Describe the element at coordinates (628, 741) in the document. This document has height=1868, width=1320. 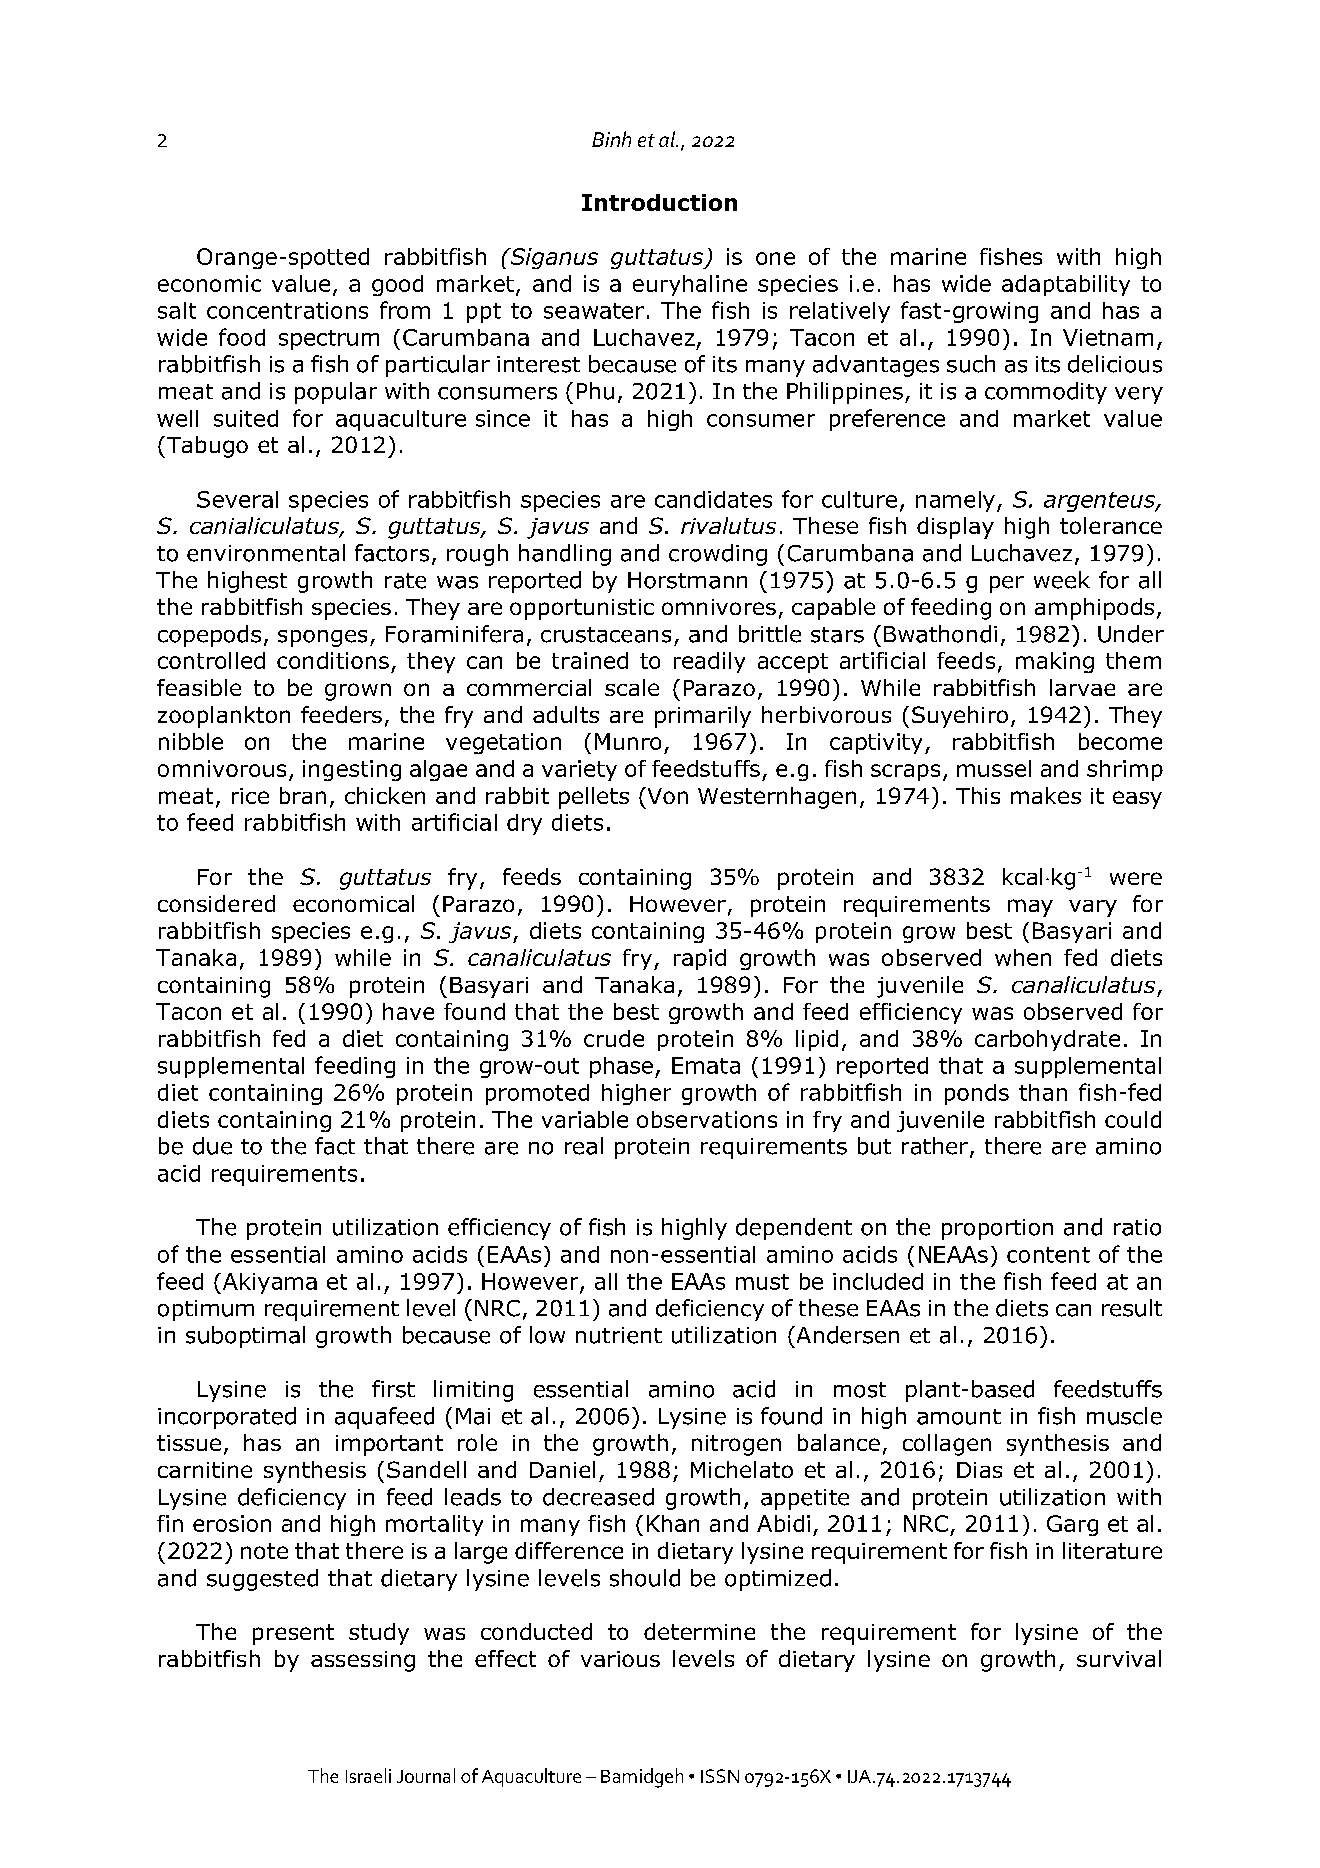
I see `Munro` at that location.
